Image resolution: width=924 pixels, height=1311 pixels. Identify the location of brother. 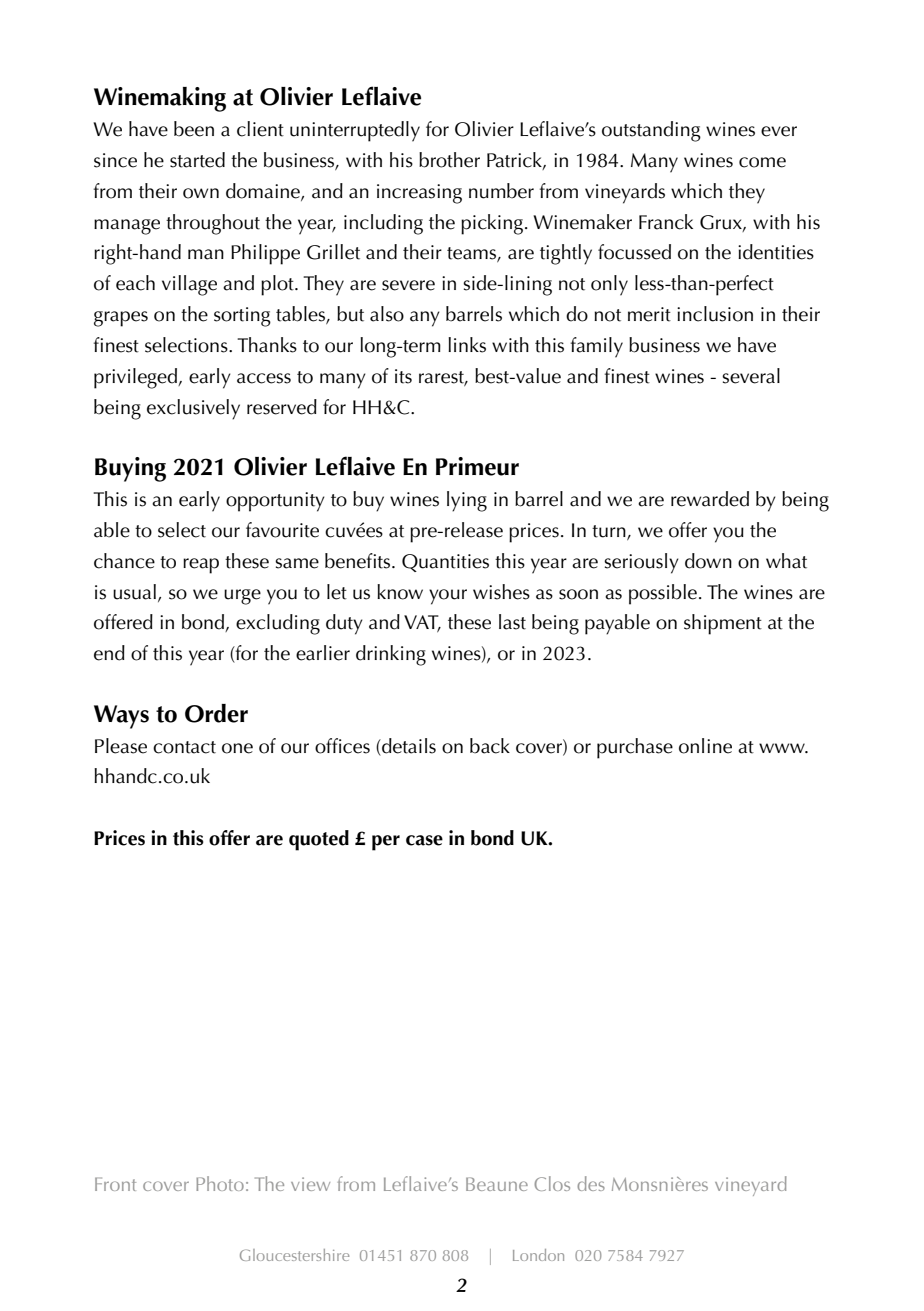
(449, 160).
